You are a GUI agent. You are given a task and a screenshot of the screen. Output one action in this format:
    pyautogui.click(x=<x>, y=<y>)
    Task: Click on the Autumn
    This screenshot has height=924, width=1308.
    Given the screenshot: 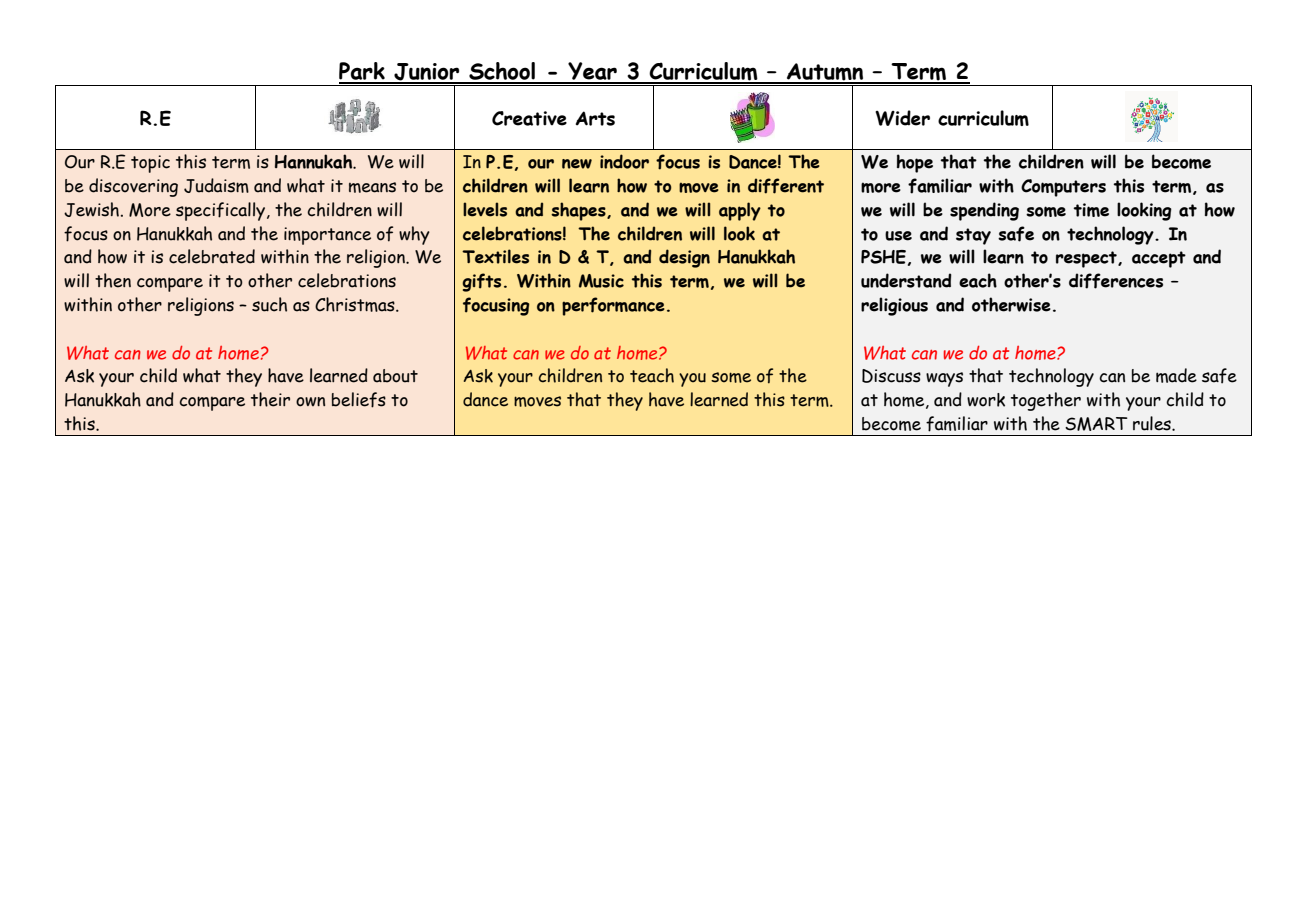 What is the action you would take?
    pyautogui.click(x=825, y=73)
